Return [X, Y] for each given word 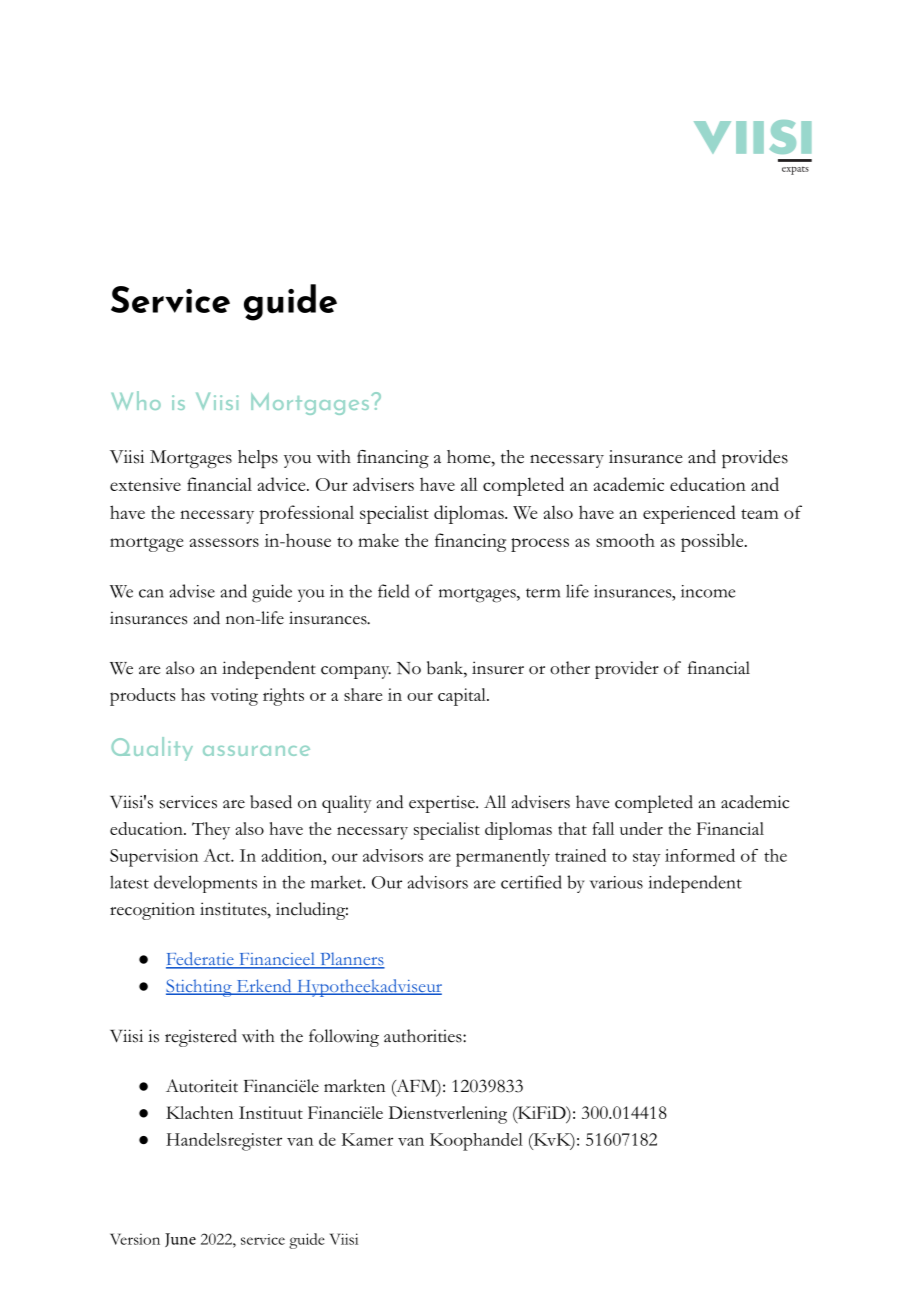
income [708, 591]
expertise [443, 804]
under [641, 828]
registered [201, 1038]
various [616, 882]
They [211, 831]
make [378, 540]
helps [258, 459]
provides [755, 458]
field [393, 591]
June [180, 1240]
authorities [424, 1036]
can [151, 593]
